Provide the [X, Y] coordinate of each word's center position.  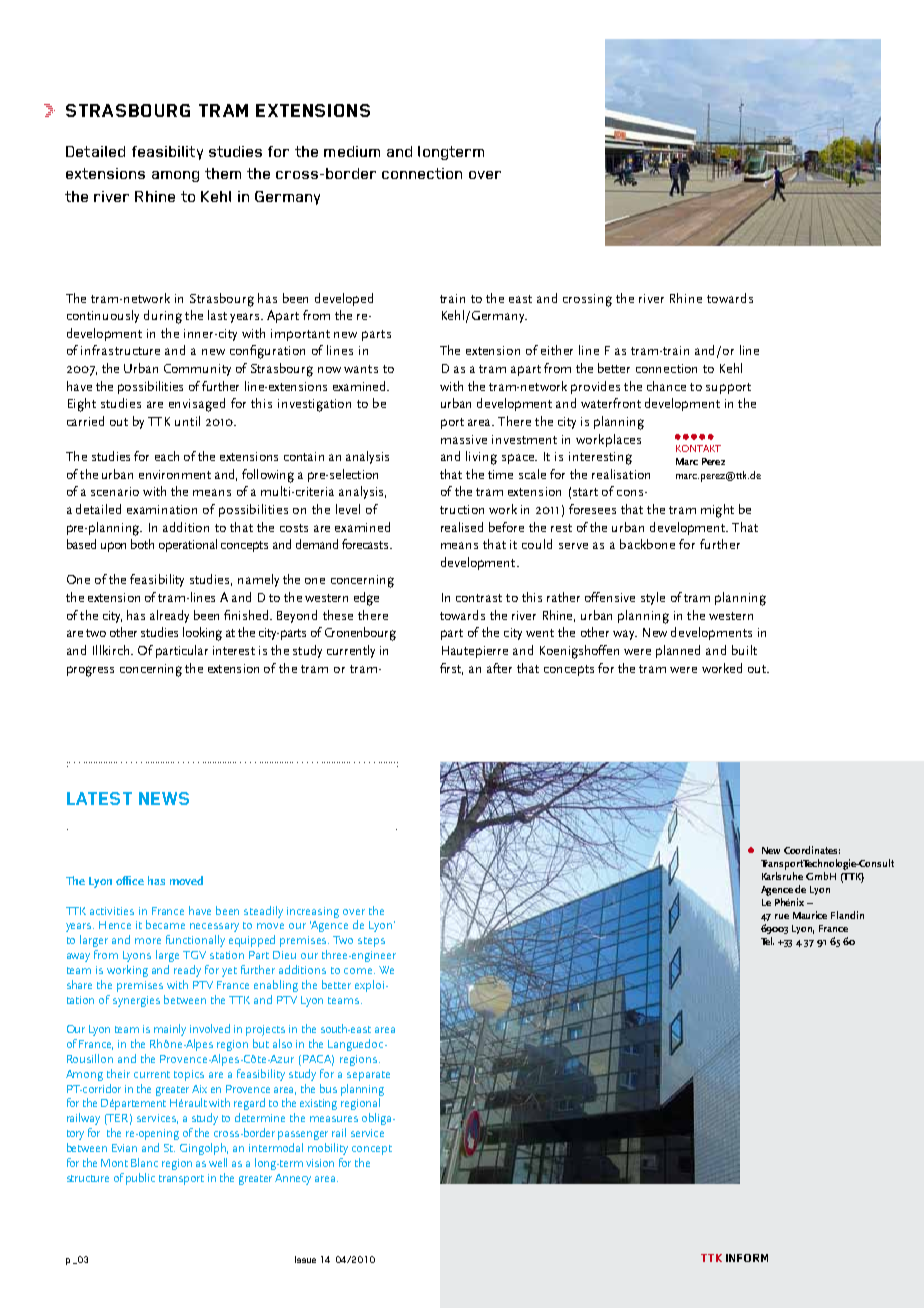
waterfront [611, 403]
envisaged [197, 405]
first [451, 669]
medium [352, 151]
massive [464, 439]
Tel [767, 941]
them [223, 173]
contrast [479, 598]
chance [666, 386]
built [744, 650]
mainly [170, 1030]
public [140, 1179]
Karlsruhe [782, 876]
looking [202, 634]
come [359, 971]
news [164, 798]
